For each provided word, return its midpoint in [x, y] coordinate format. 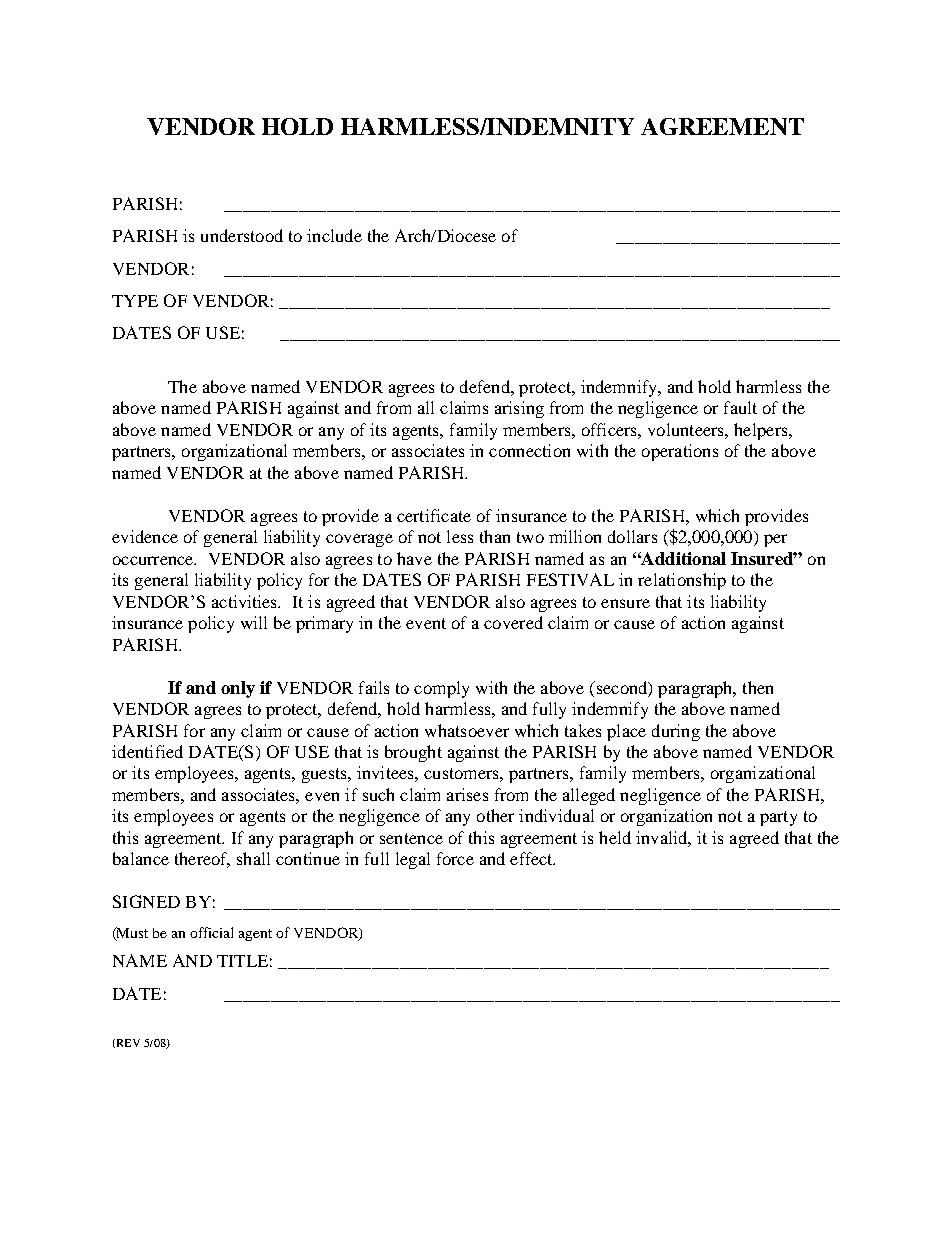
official [211, 932]
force [455, 858]
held [615, 837]
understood [242, 235]
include [334, 235]
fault [740, 407]
